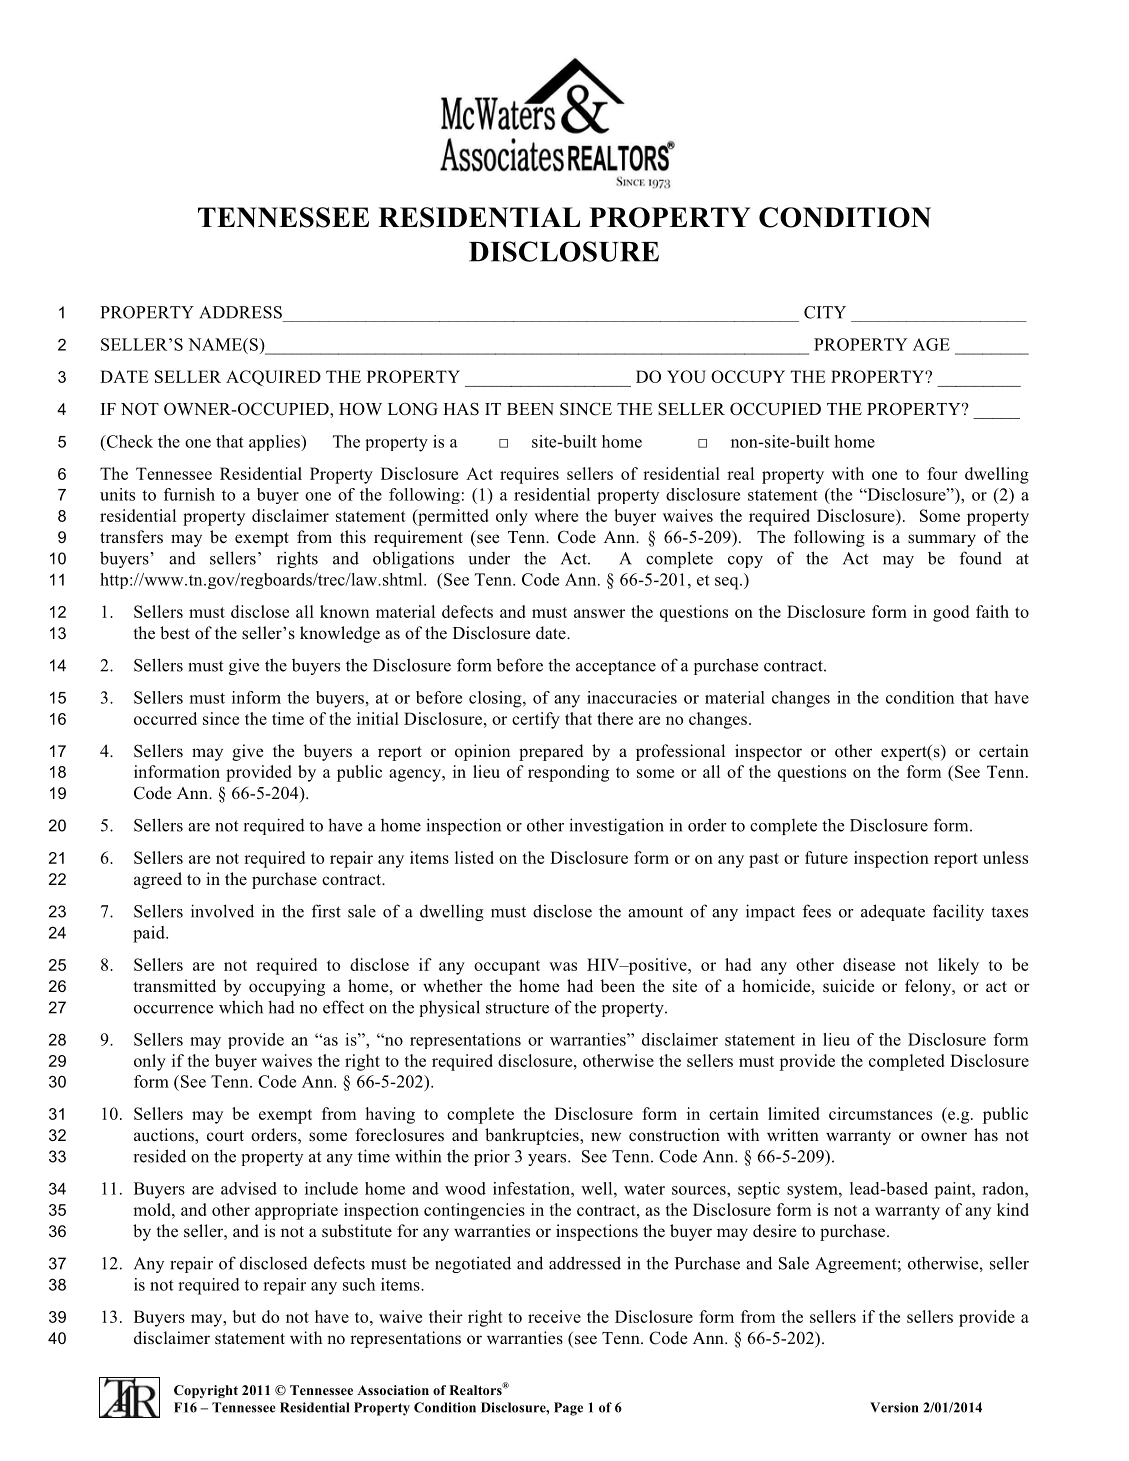 Image resolution: width=1129 pixels, height=1461 pixels. I want to click on but, so click(244, 1316).
